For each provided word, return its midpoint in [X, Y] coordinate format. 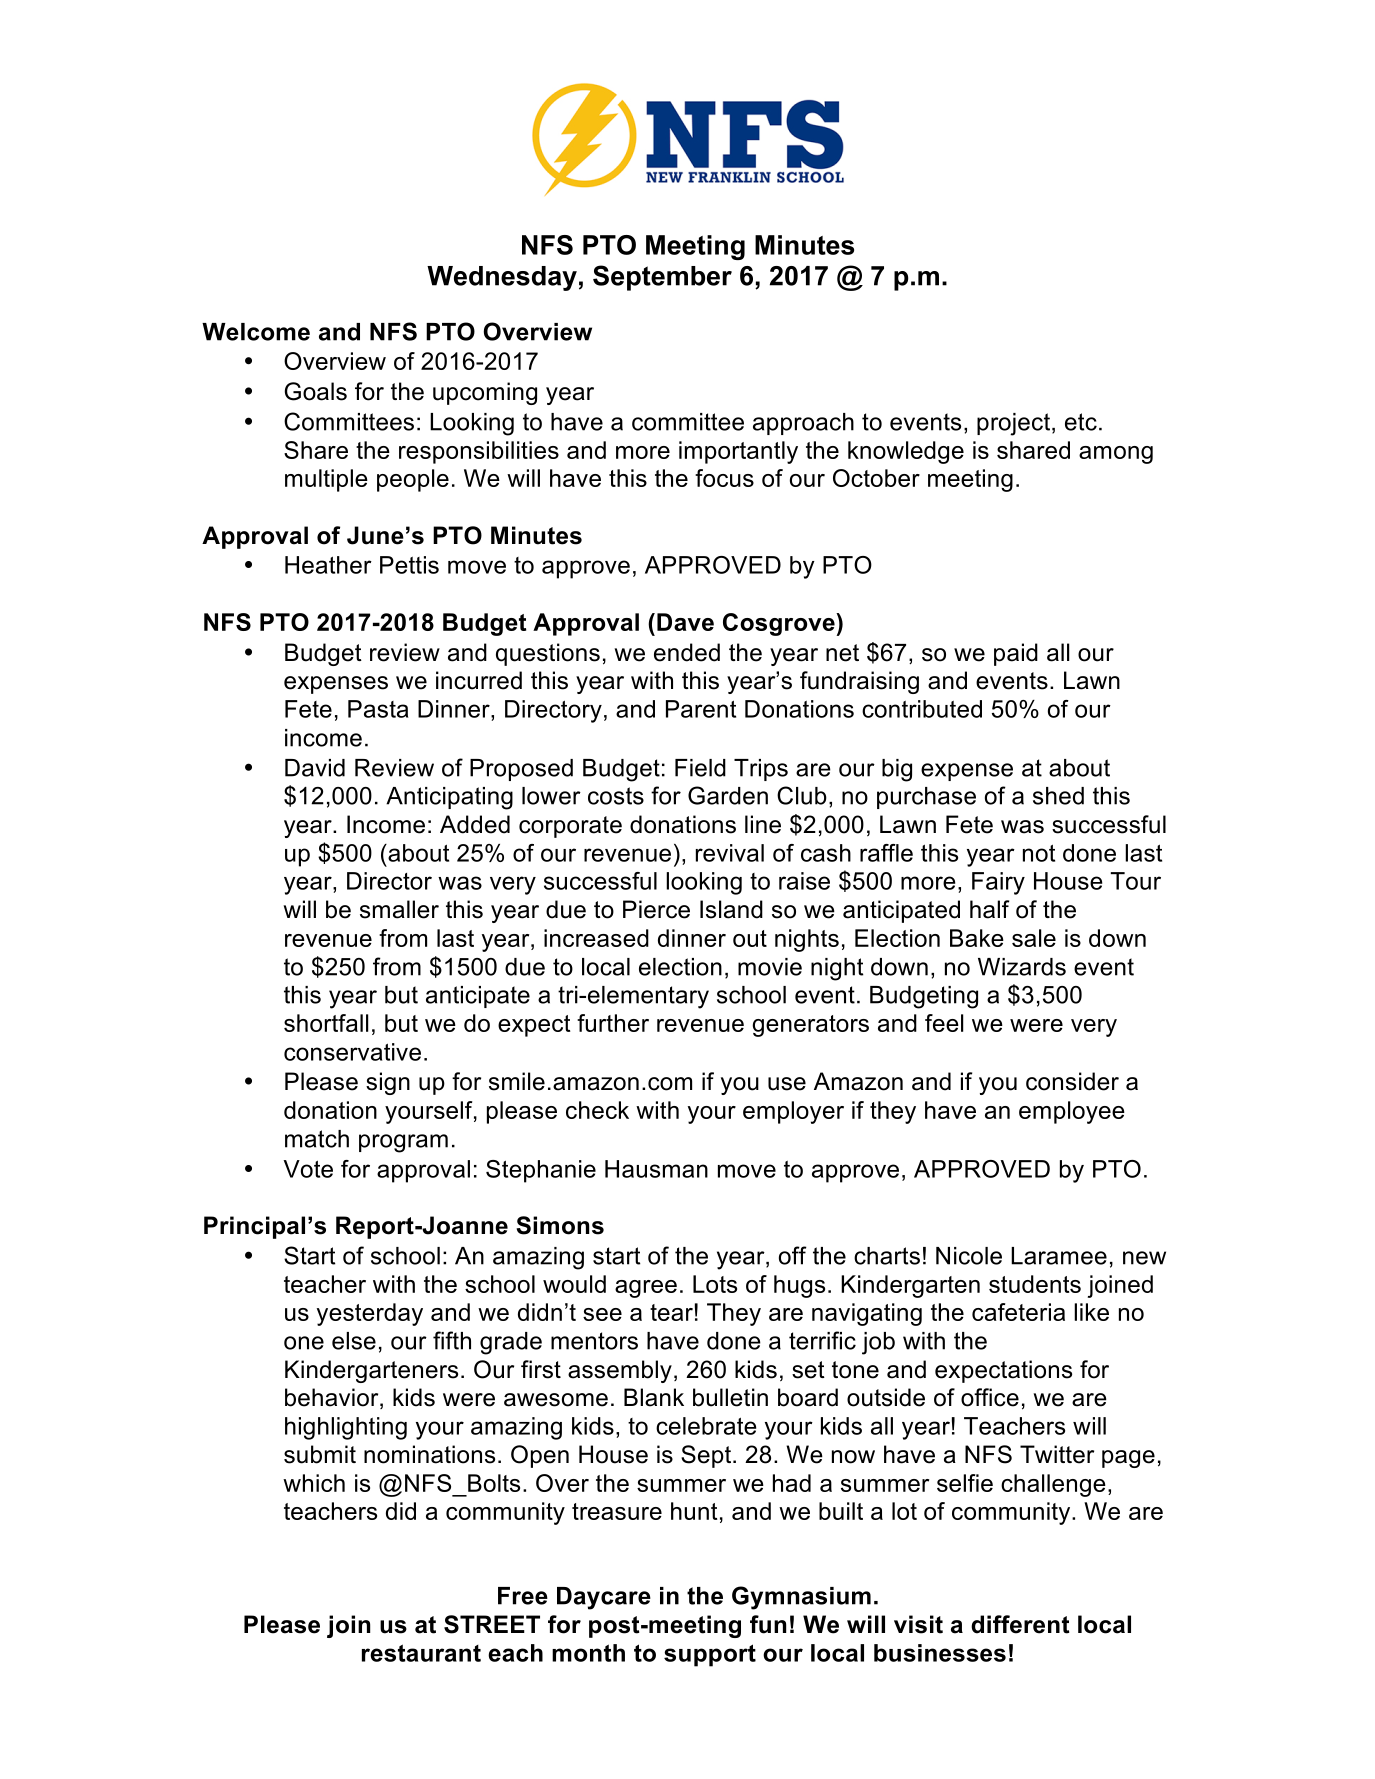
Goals [316, 391]
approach [803, 424]
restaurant [421, 1653]
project [1015, 424]
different [1020, 1624]
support [710, 1655]
